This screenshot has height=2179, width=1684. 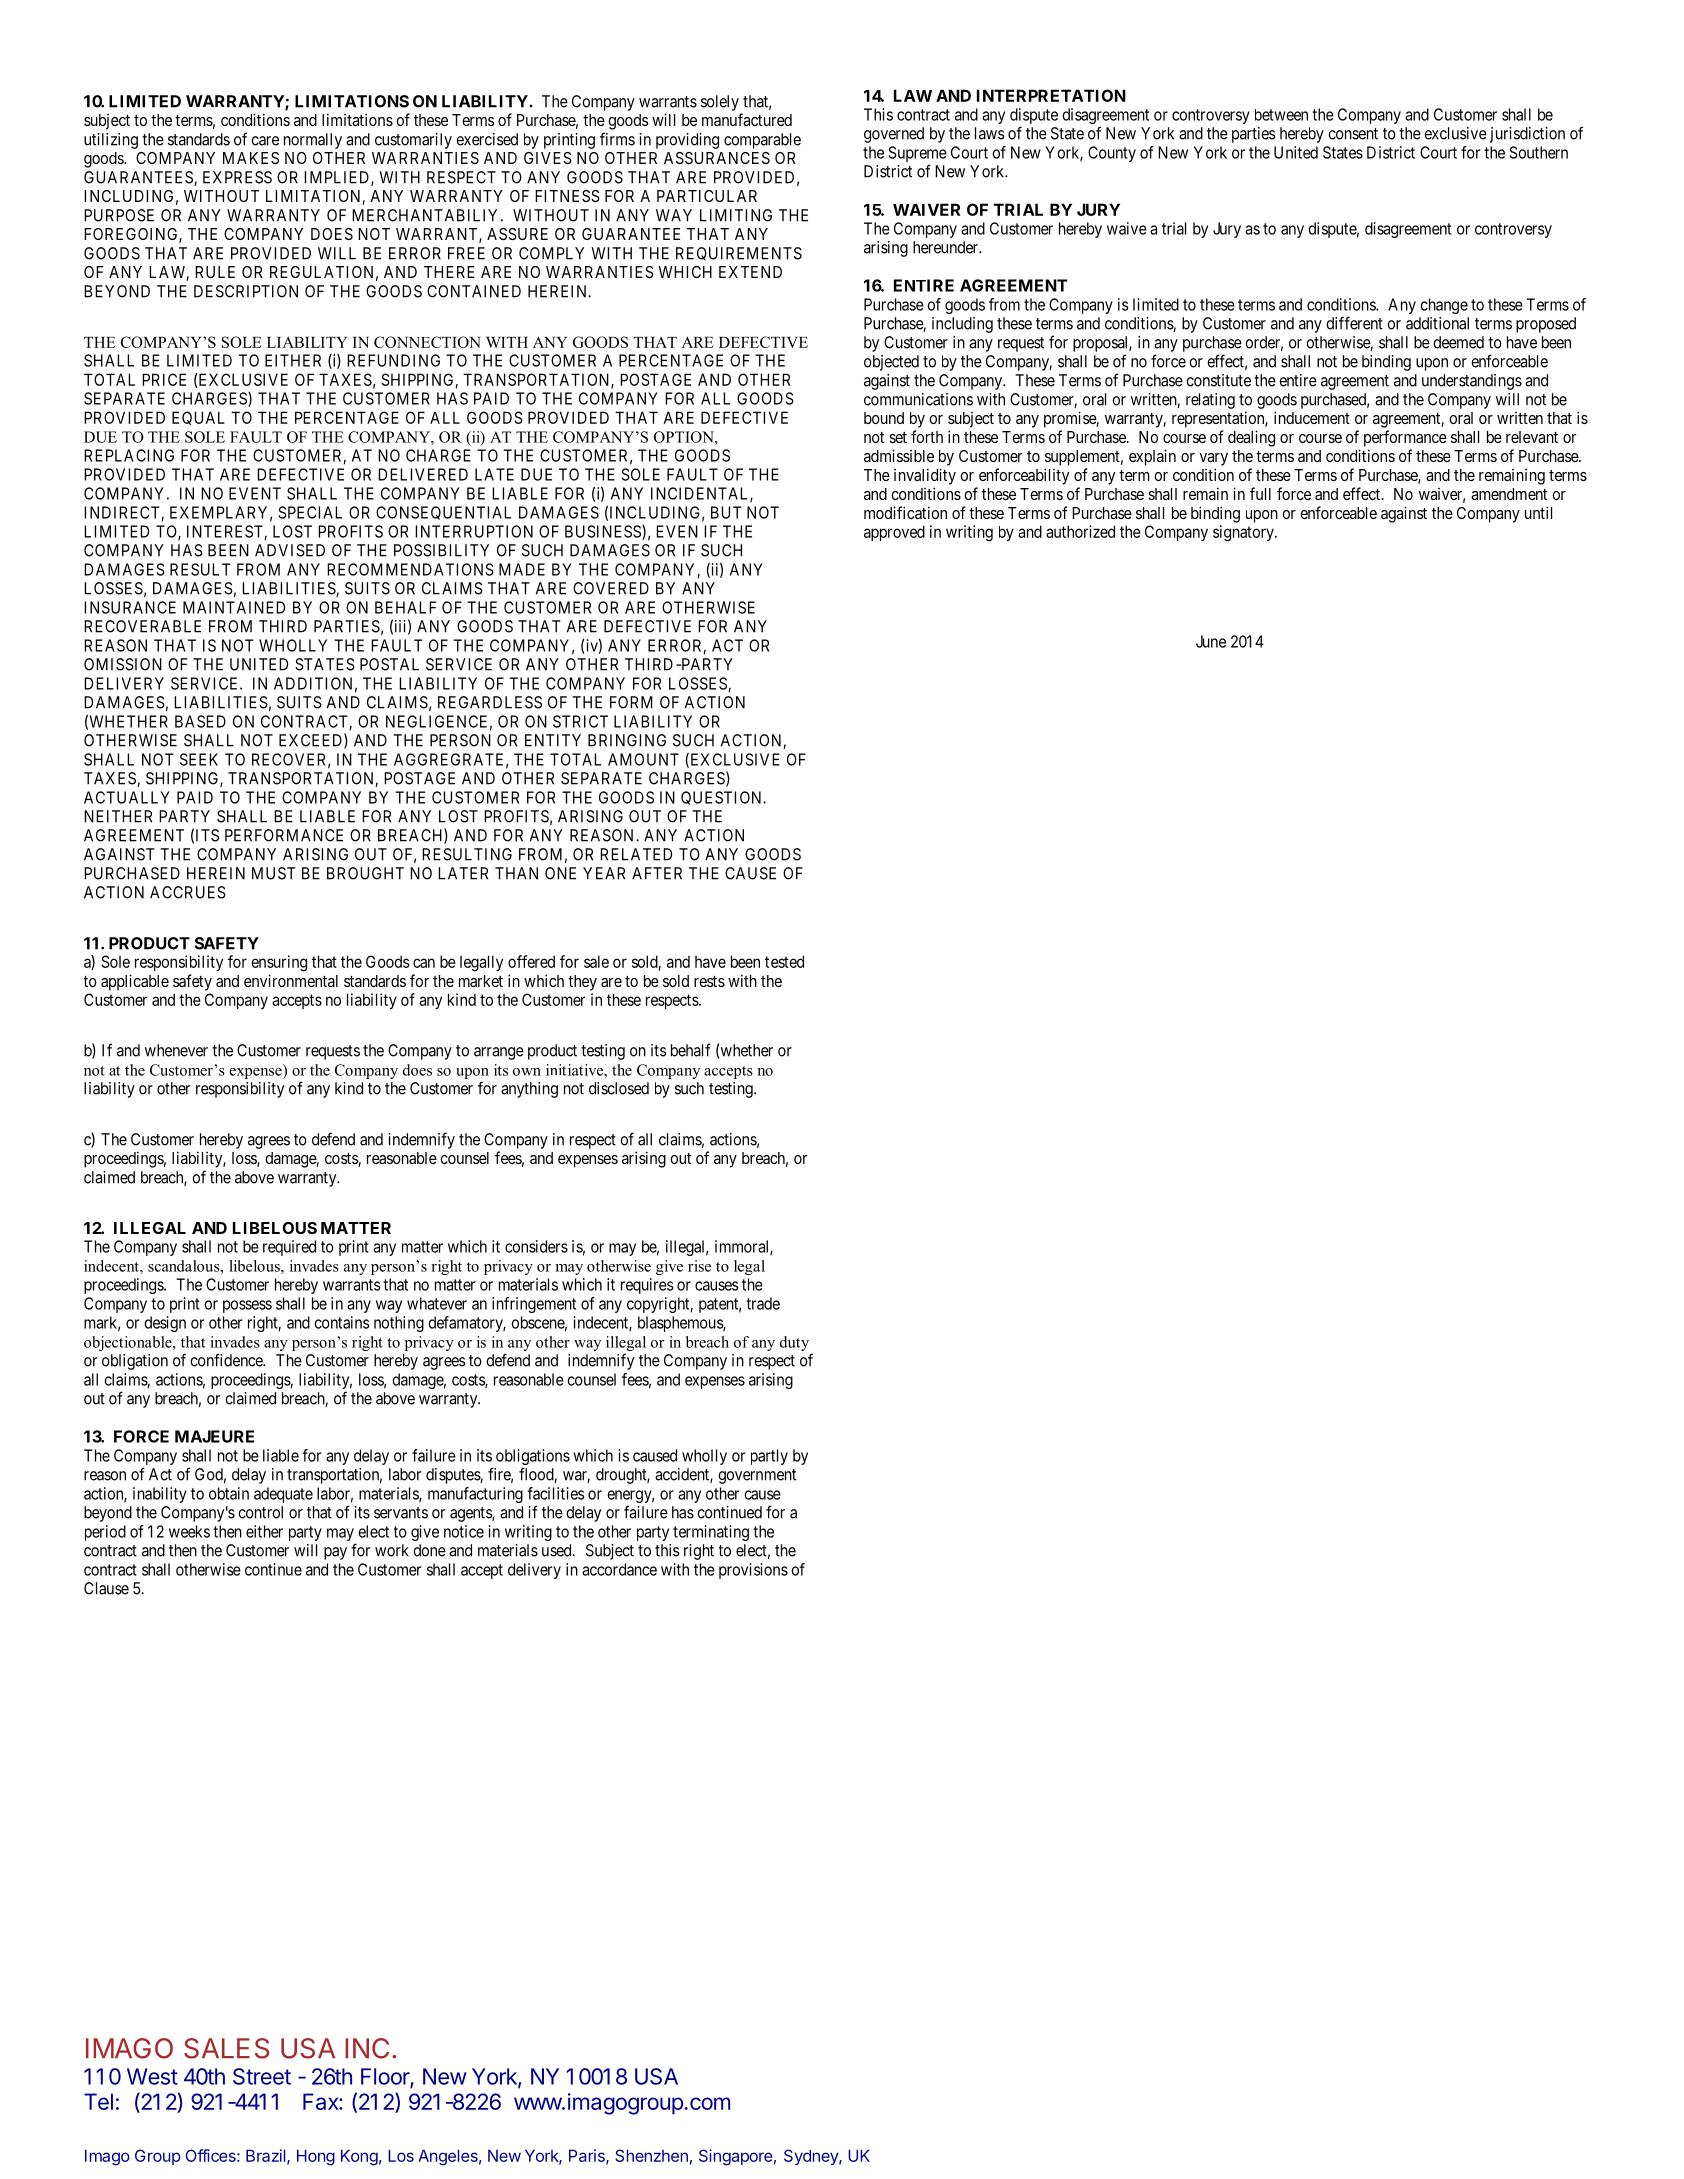 I want to click on approved, so click(x=894, y=533).
